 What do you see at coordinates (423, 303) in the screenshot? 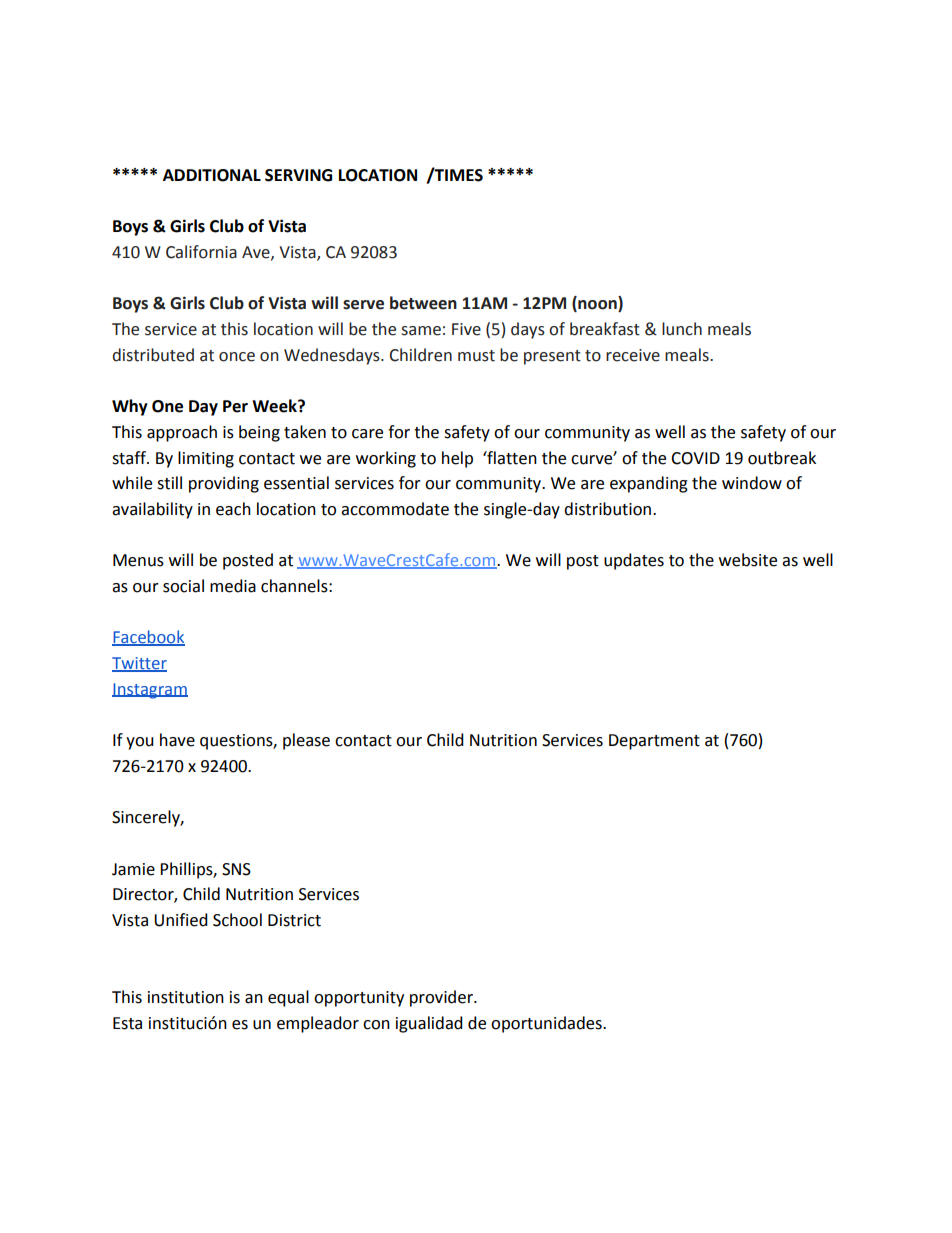
I see `between` at bounding box center [423, 303].
